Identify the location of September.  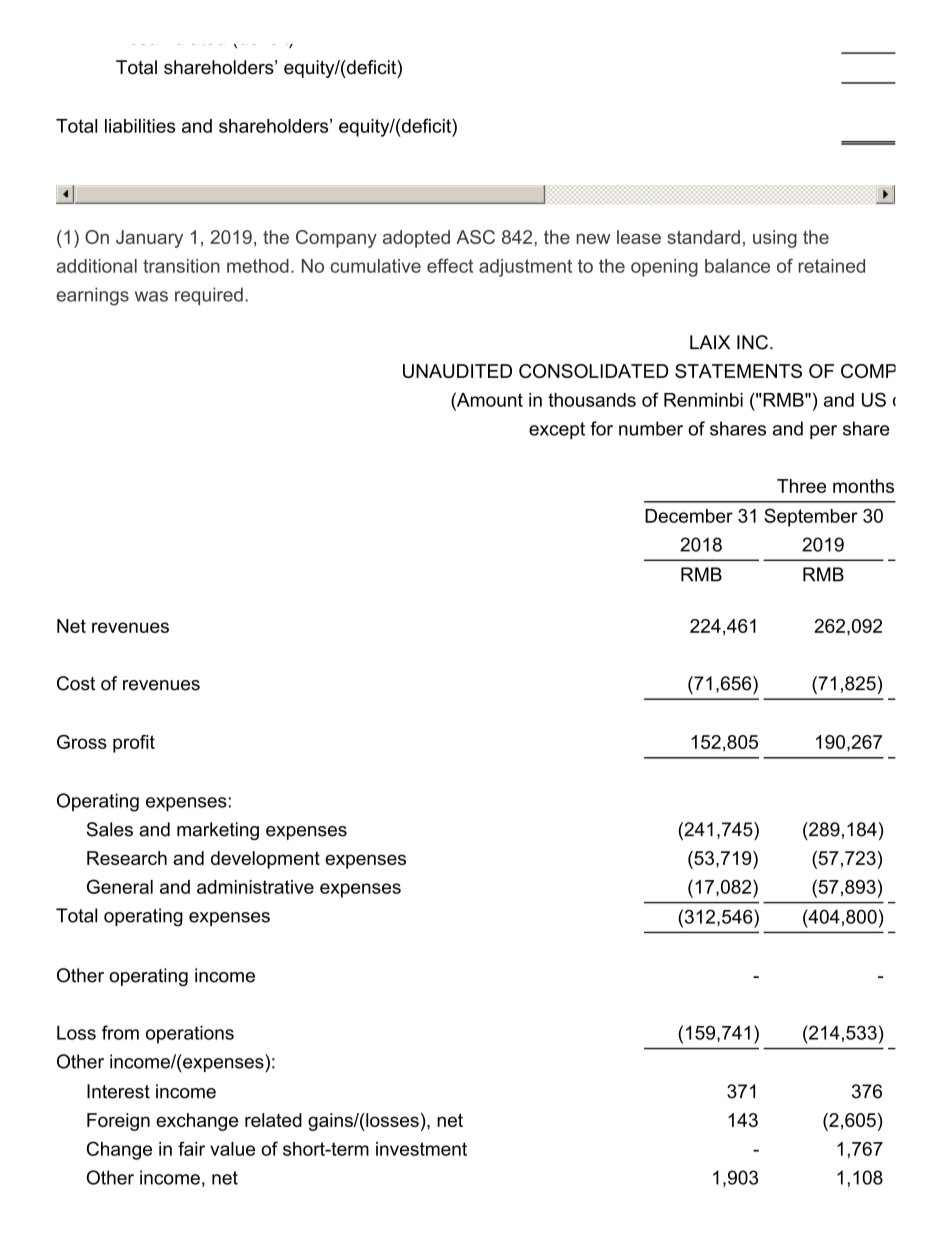
(811, 517).
